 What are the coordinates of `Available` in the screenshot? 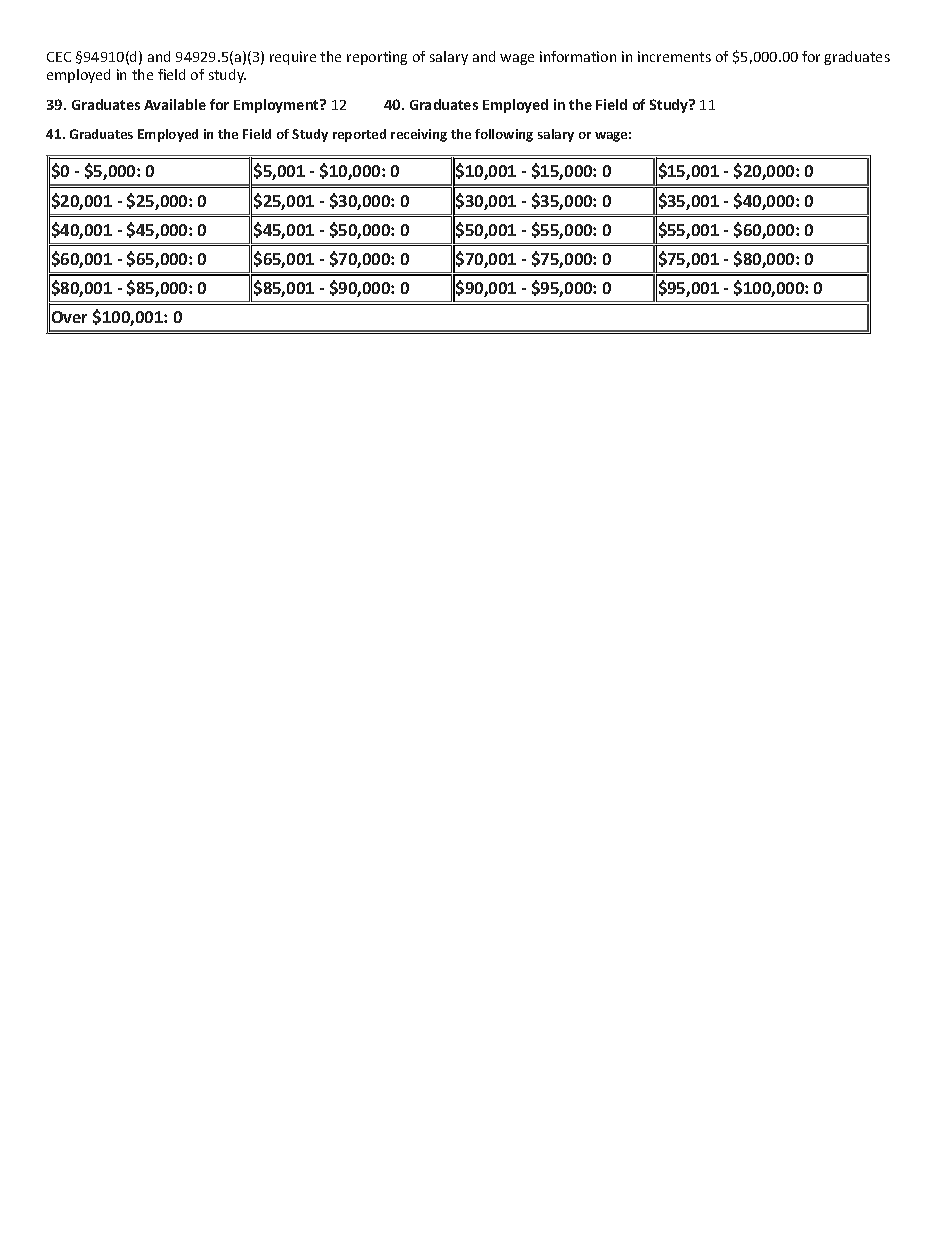 It's located at (175, 104).
